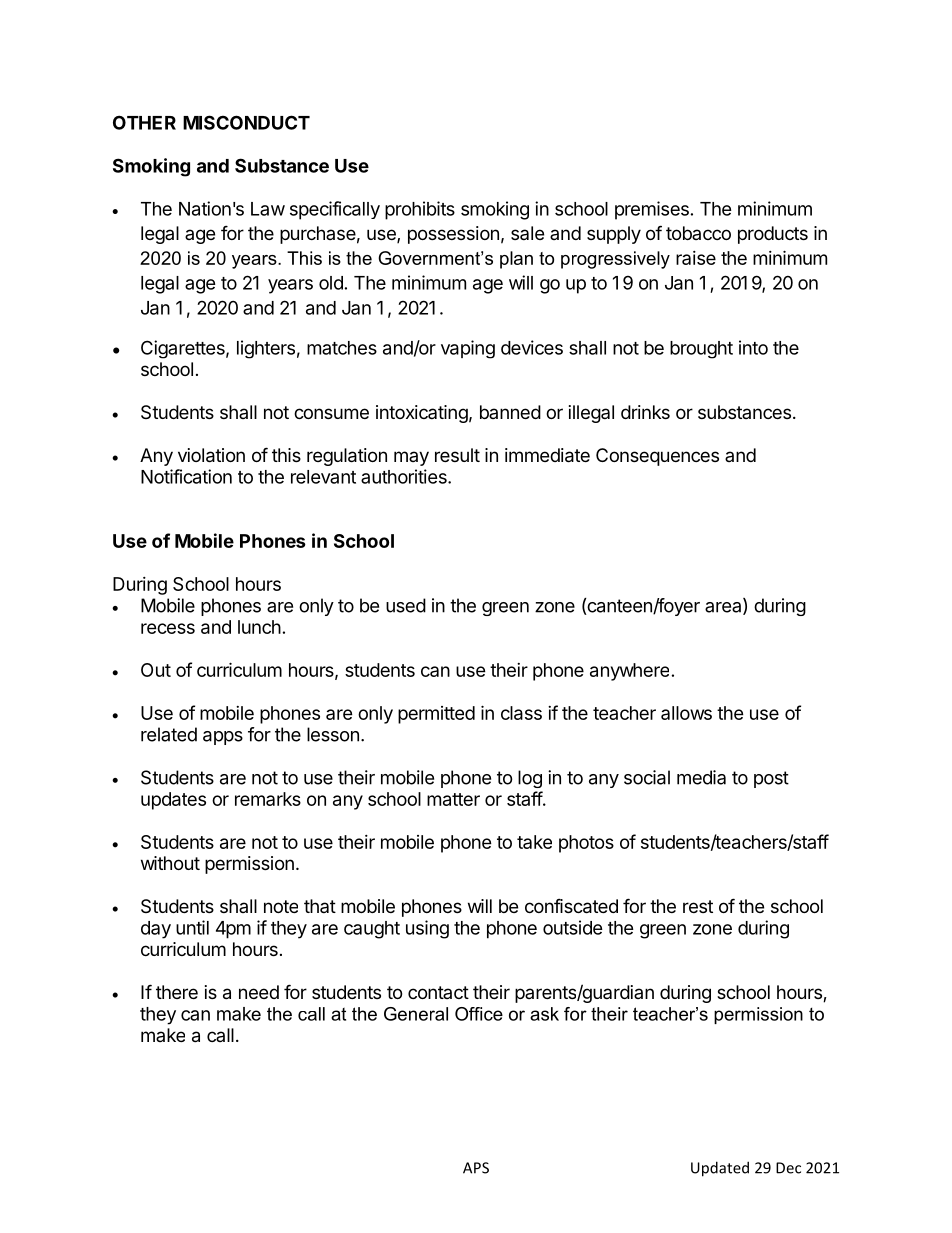 Image resolution: width=952 pixels, height=1233 pixels. Describe the element at coordinates (476, 1168) in the screenshot. I see `APS` at that location.
